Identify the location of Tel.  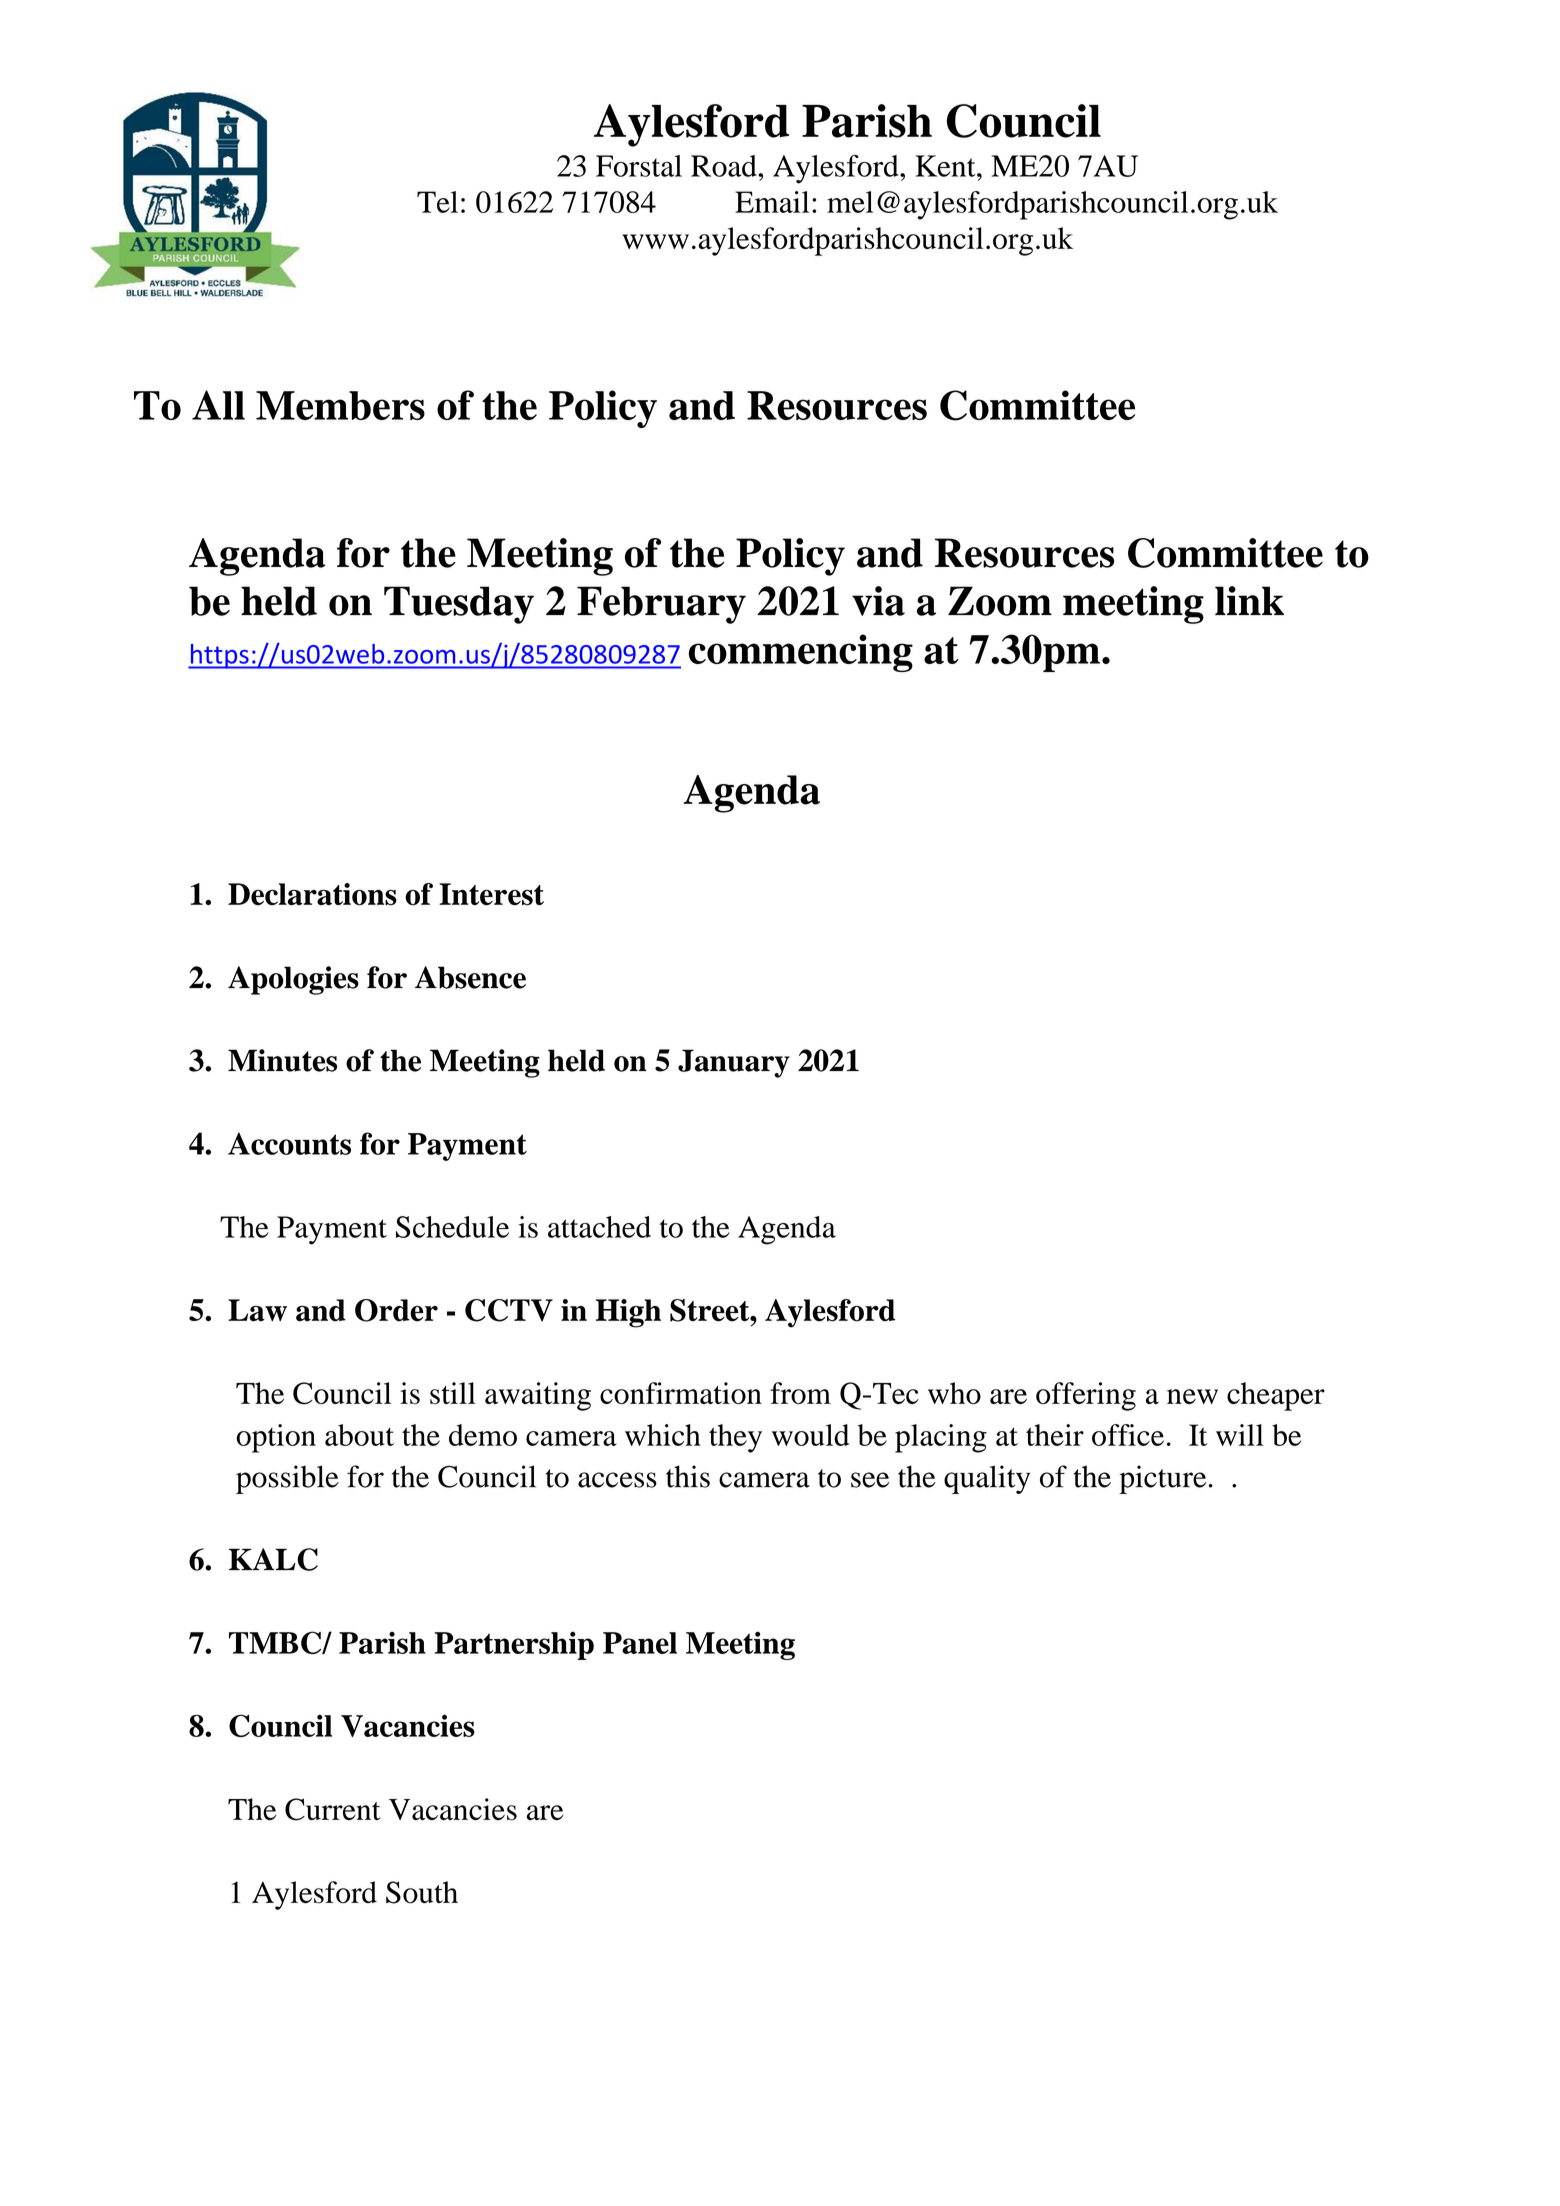
(437, 202).
